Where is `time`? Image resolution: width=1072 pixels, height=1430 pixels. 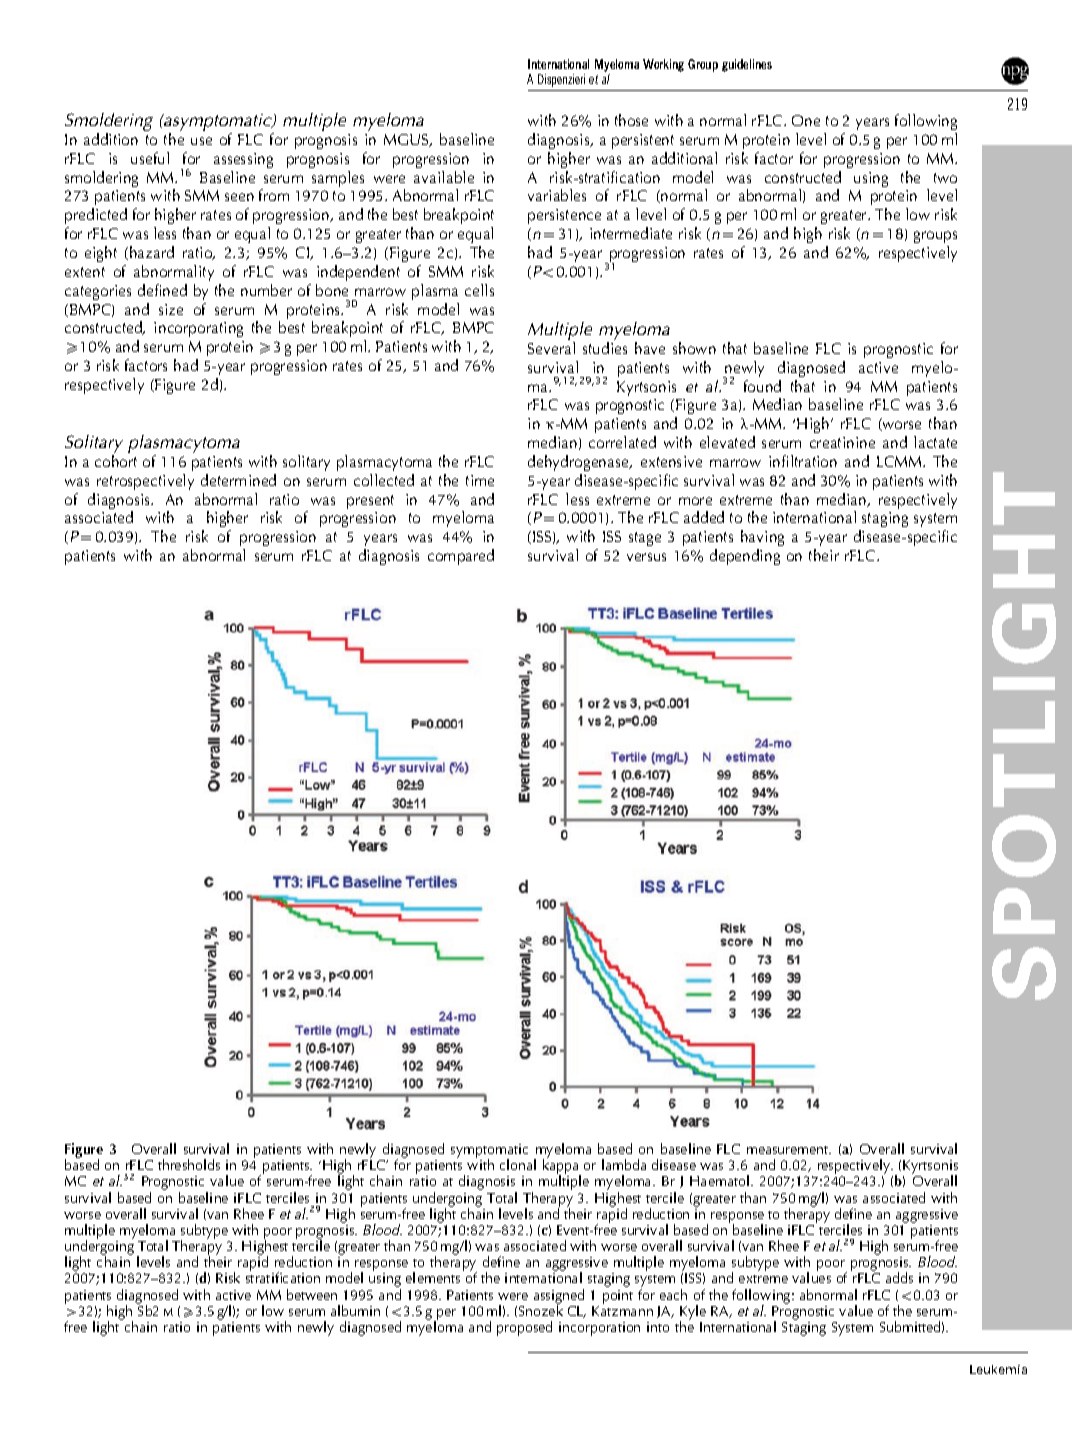 time is located at coordinates (480, 480).
